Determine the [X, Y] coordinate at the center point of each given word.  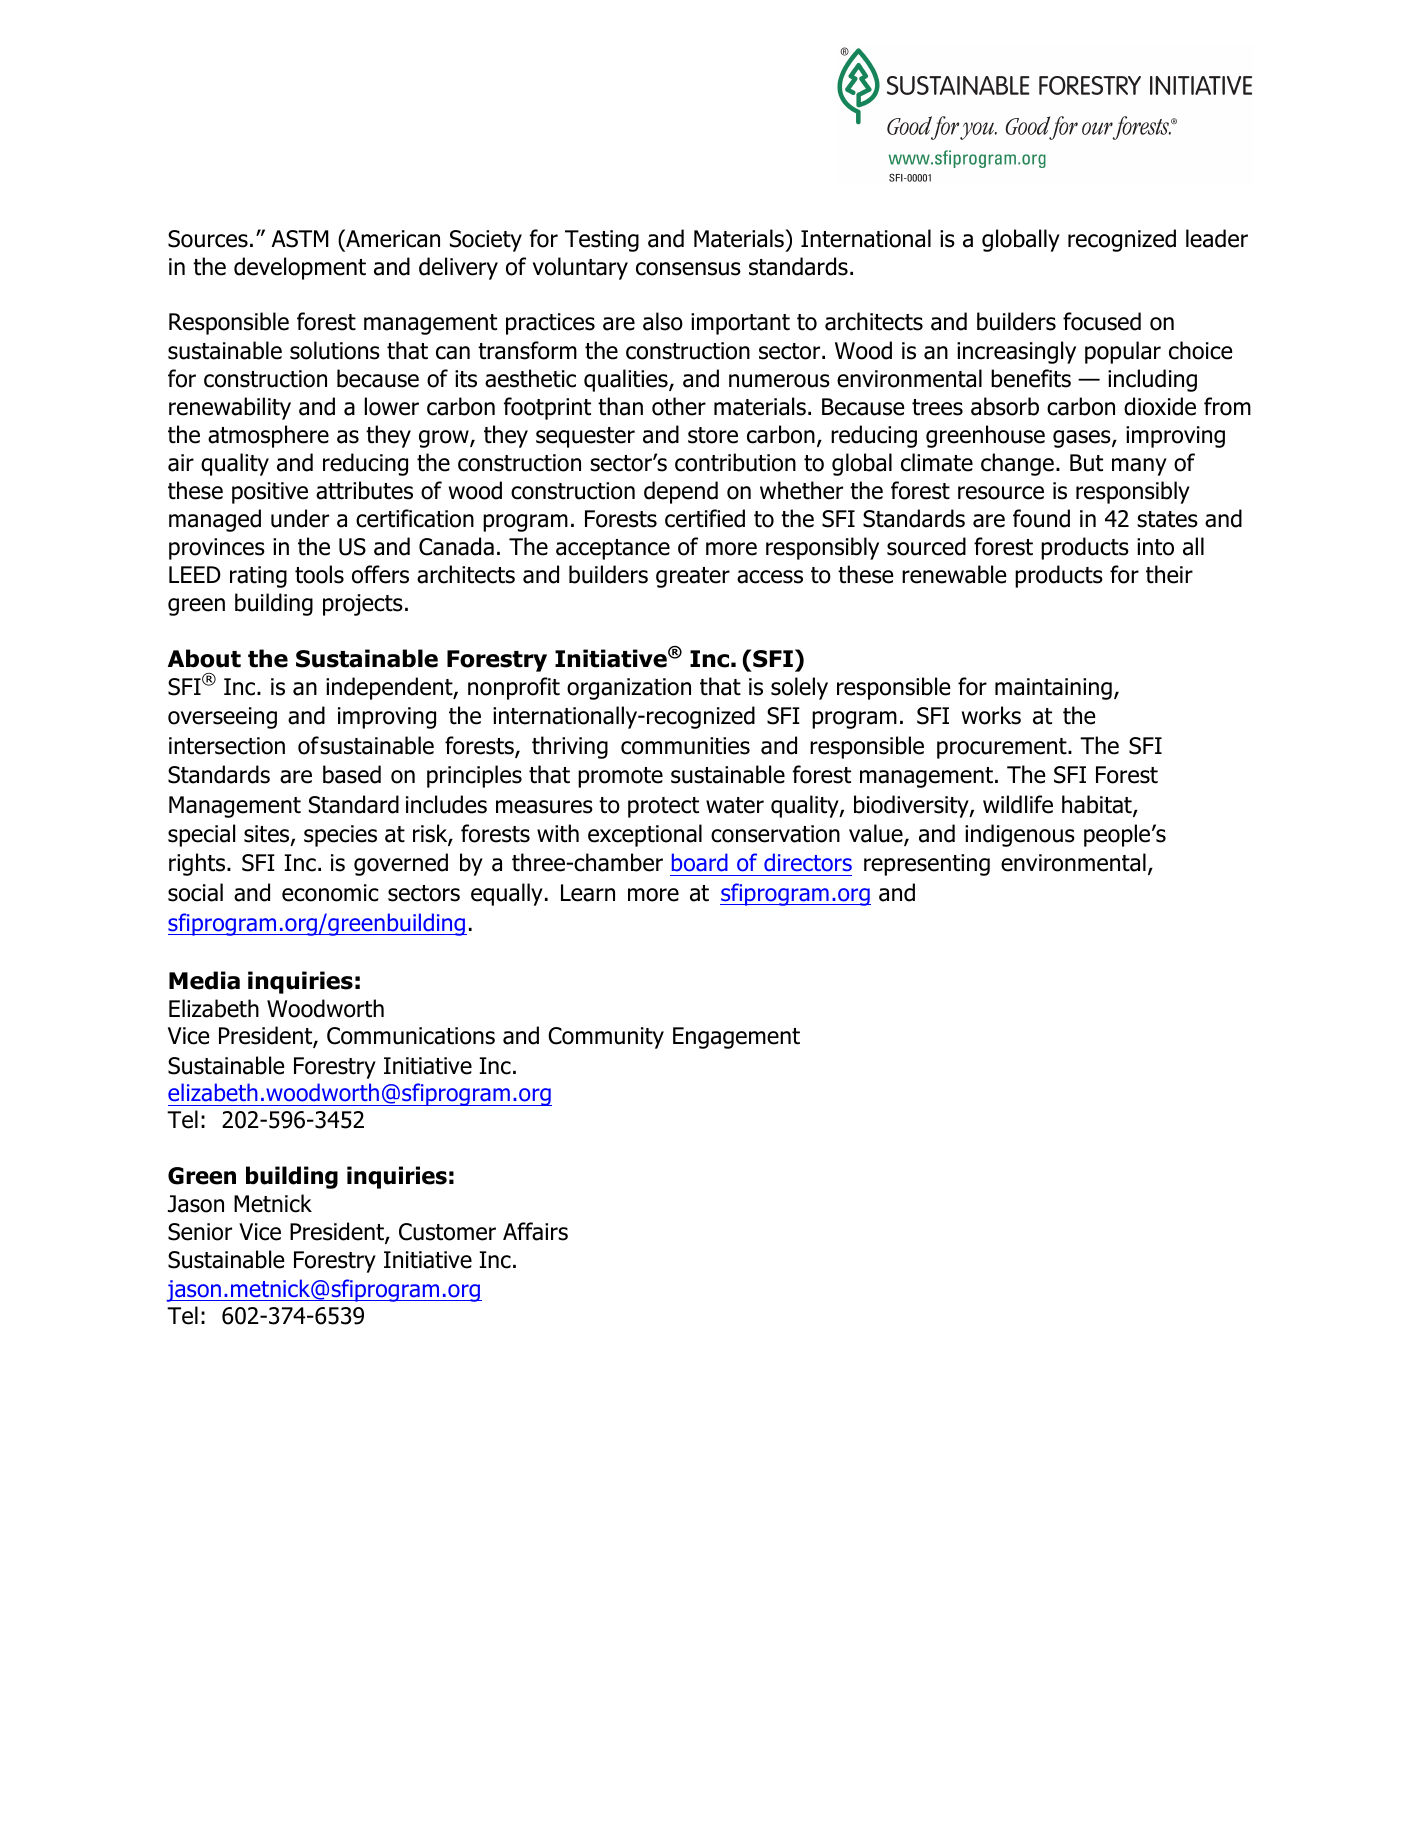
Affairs [535, 1231]
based [352, 774]
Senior [200, 1232]
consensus [688, 269]
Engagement [736, 1038]
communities [685, 746]
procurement [1003, 748]
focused [1102, 321]
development [300, 268]
